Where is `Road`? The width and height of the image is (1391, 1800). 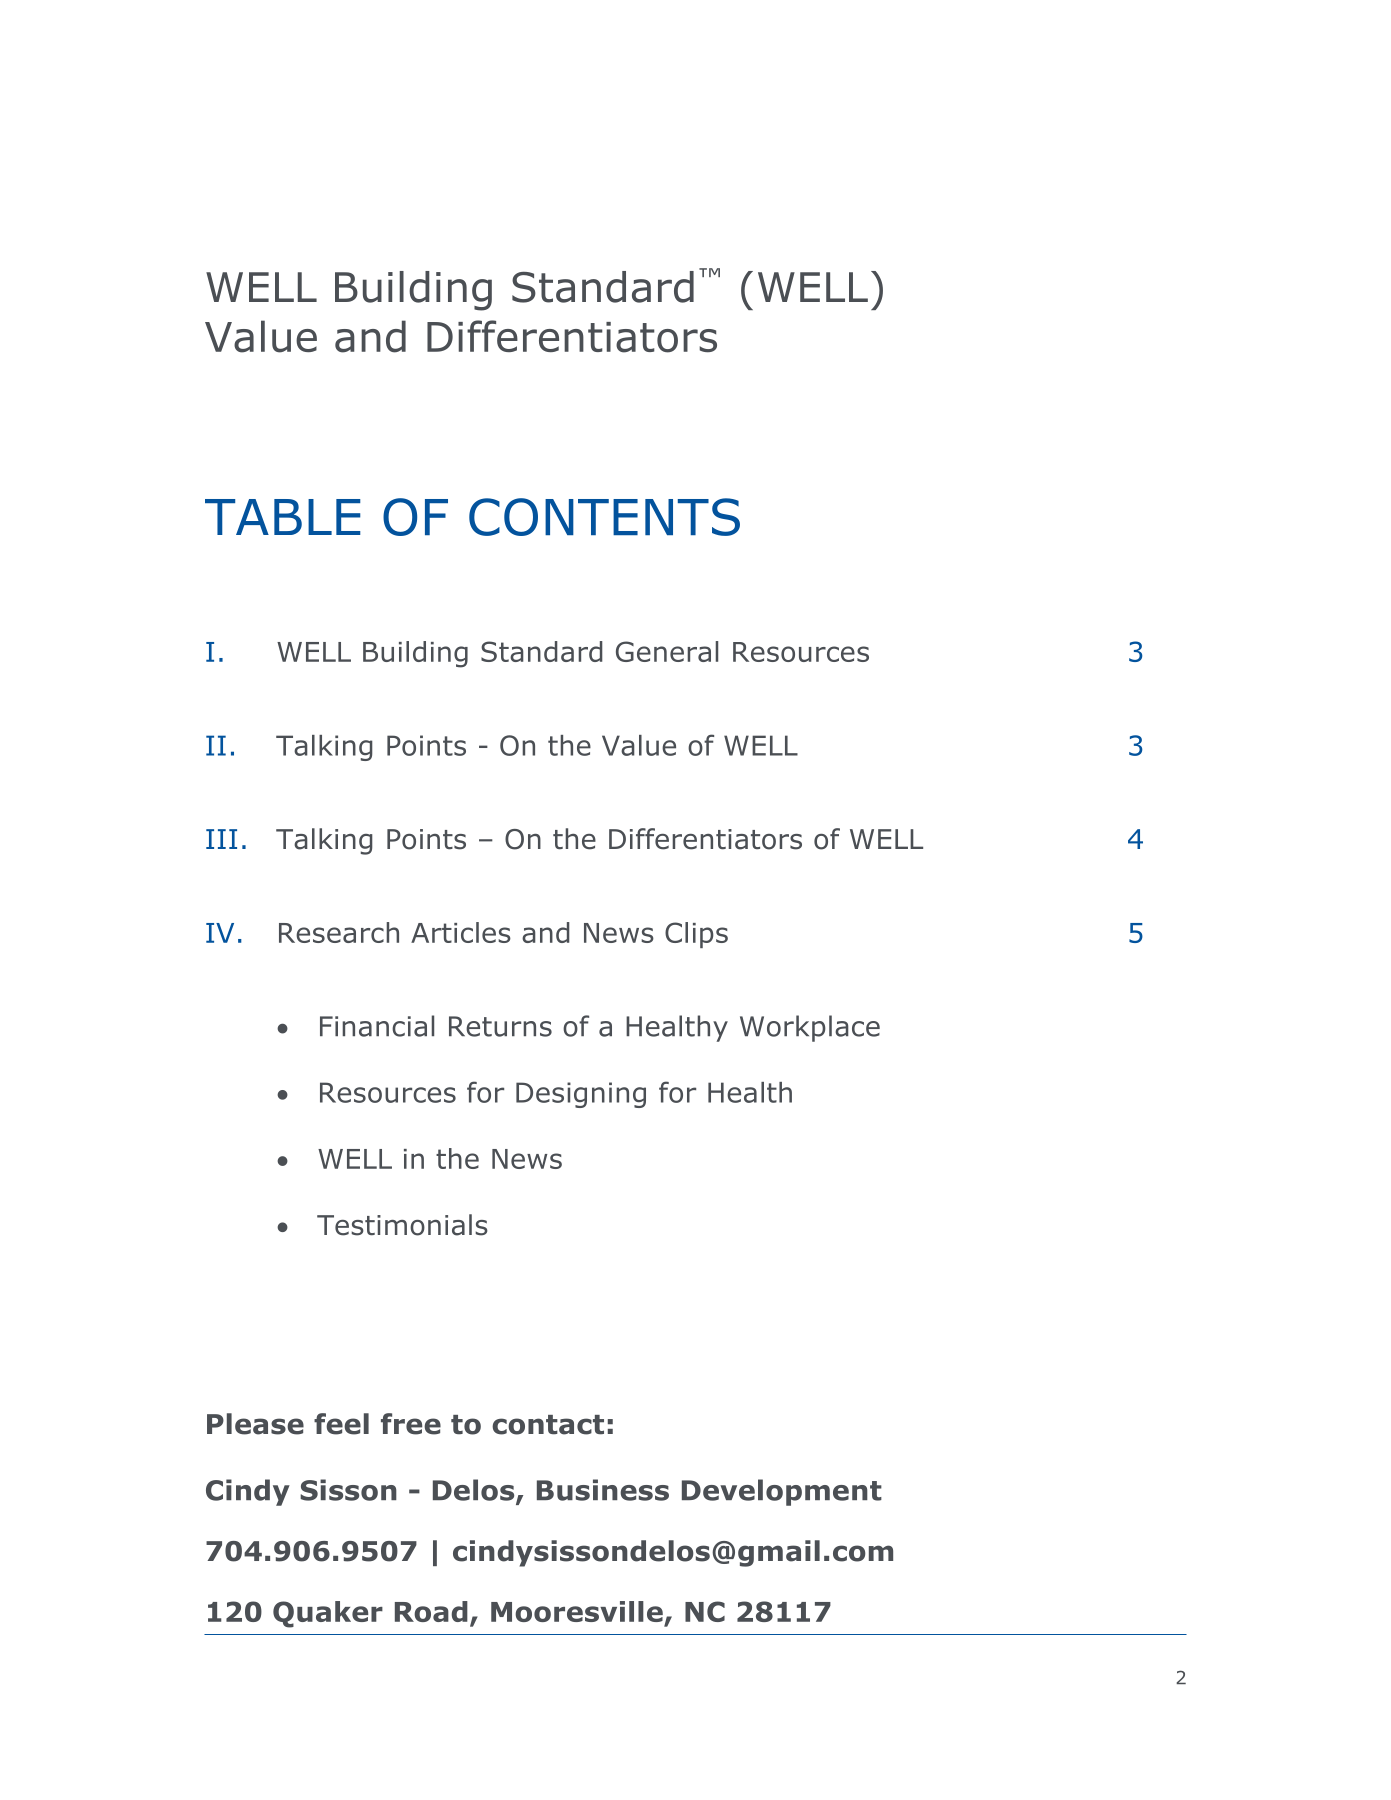 Road is located at coordinates (431, 1611).
